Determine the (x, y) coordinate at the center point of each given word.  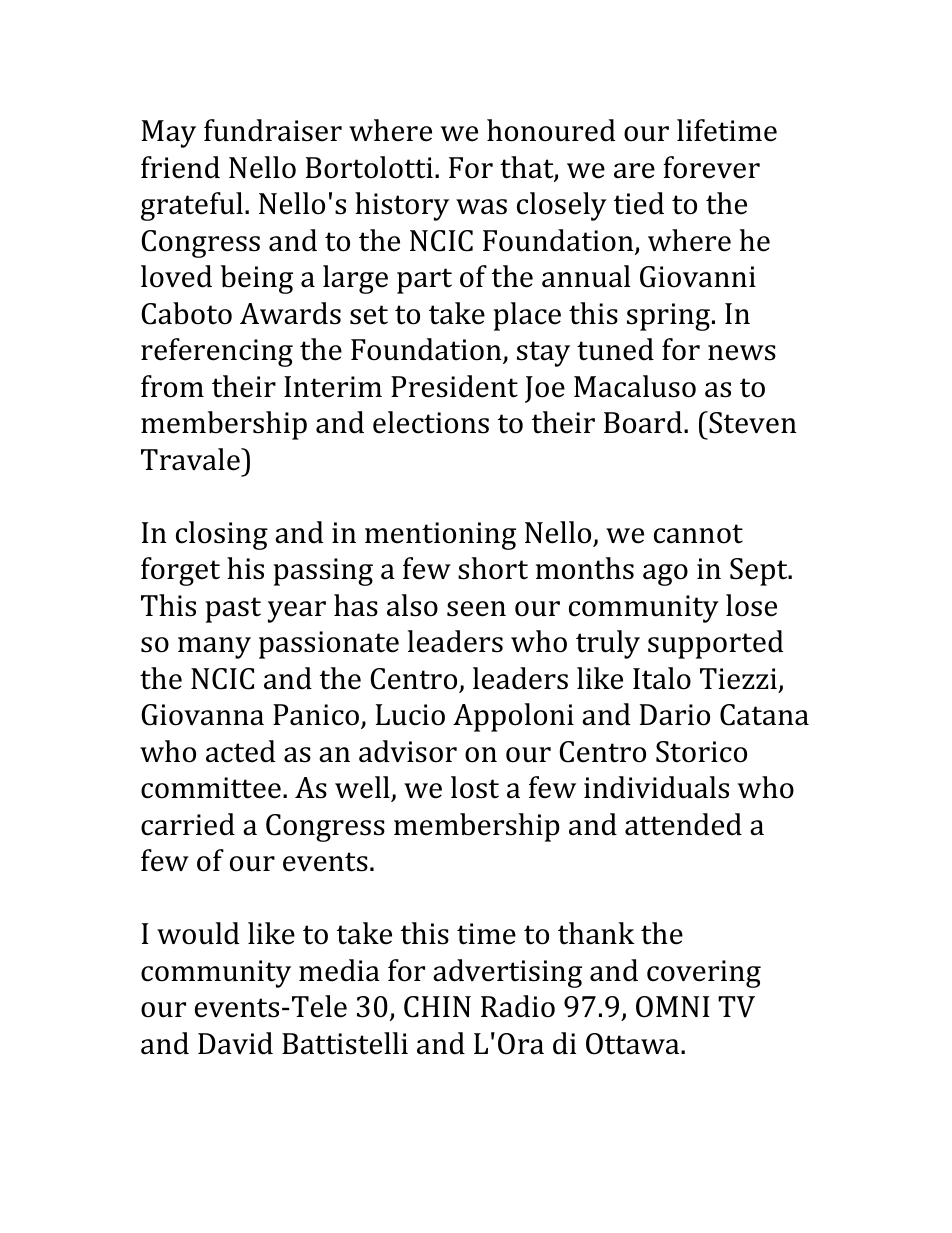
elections (431, 422)
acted (240, 751)
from (172, 386)
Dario (675, 715)
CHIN (437, 1007)
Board (643, 422)
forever (711, 167)
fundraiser (273, 130)
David (235, 1043)
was (481, 207)
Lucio (410, 715)
